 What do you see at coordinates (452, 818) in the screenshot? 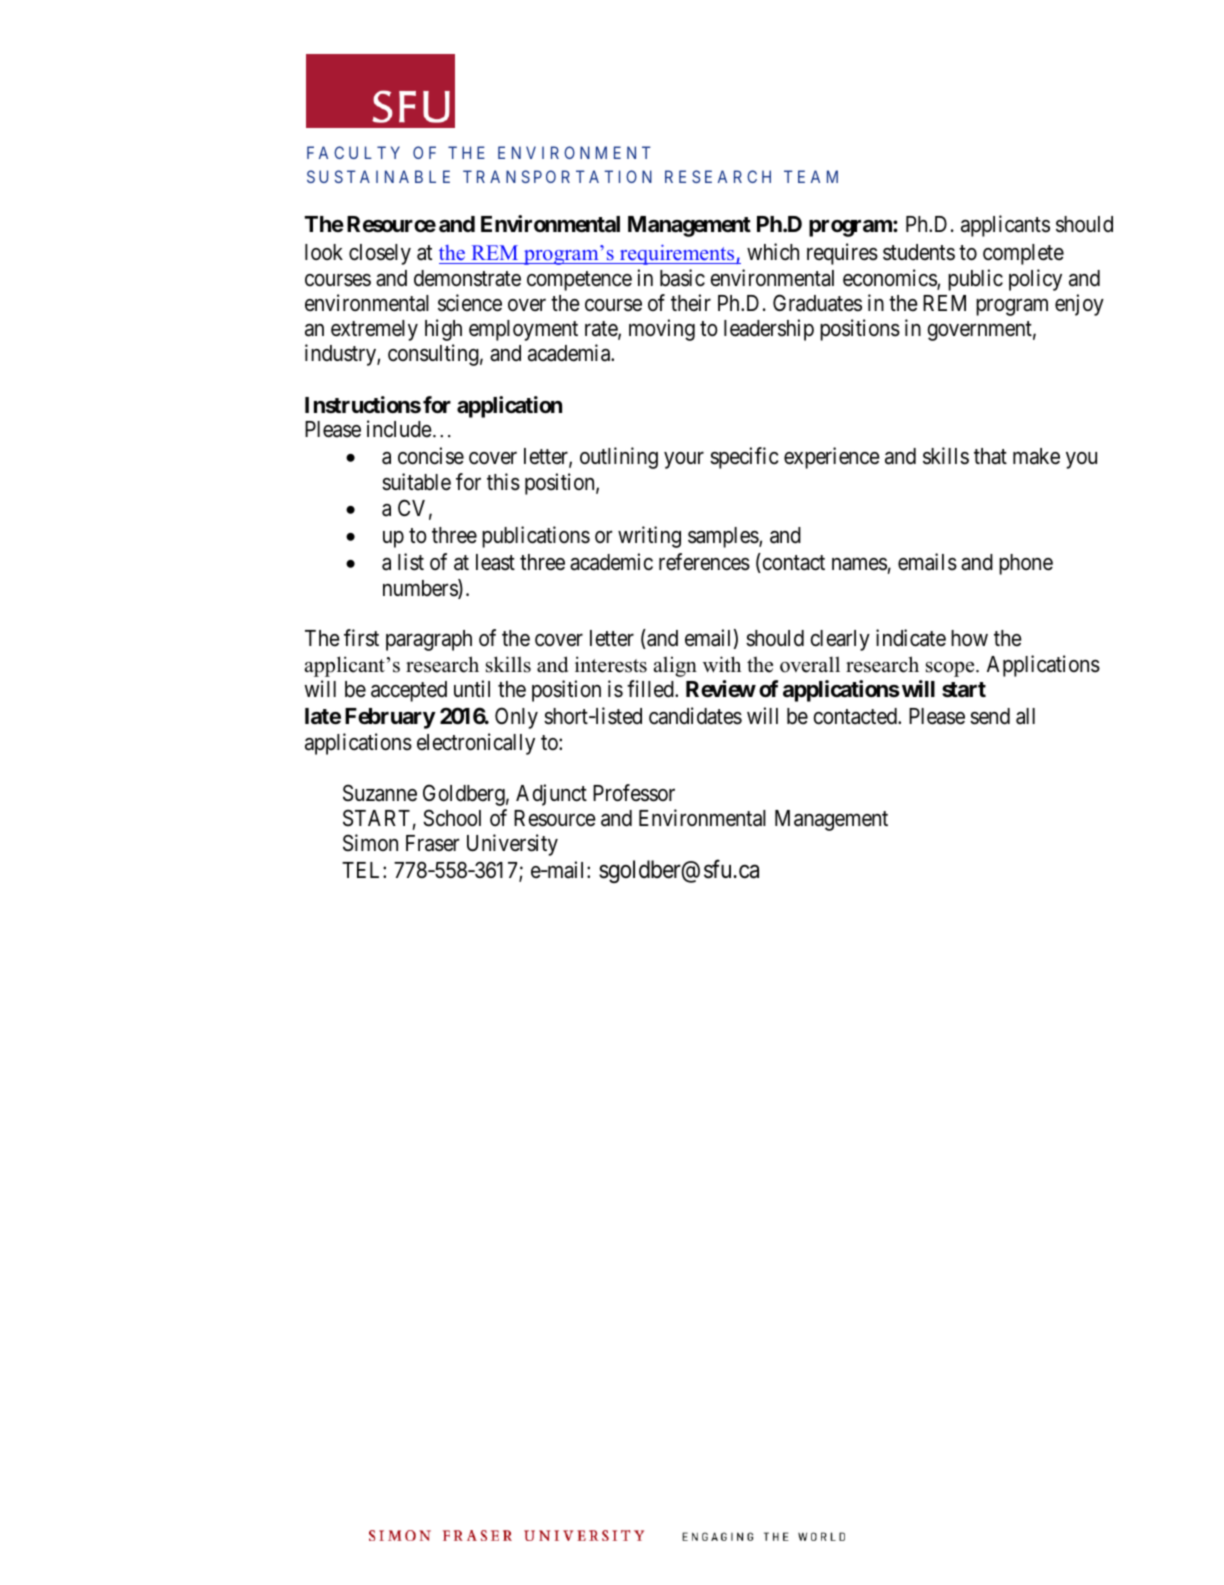
I see `School` at bounding box center [452, 818].
